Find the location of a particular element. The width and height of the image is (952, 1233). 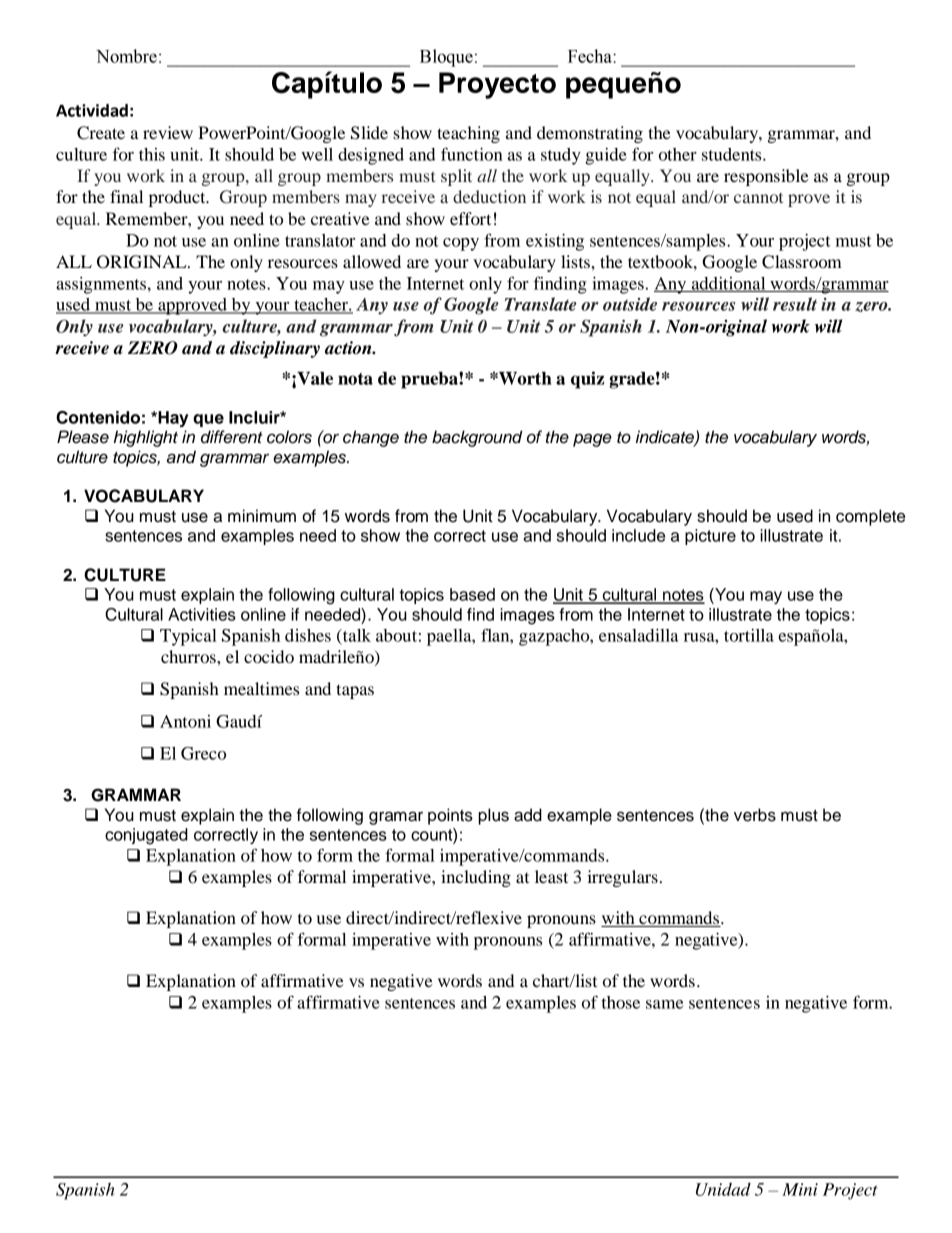

same is located at coordinates (664, 1004).
